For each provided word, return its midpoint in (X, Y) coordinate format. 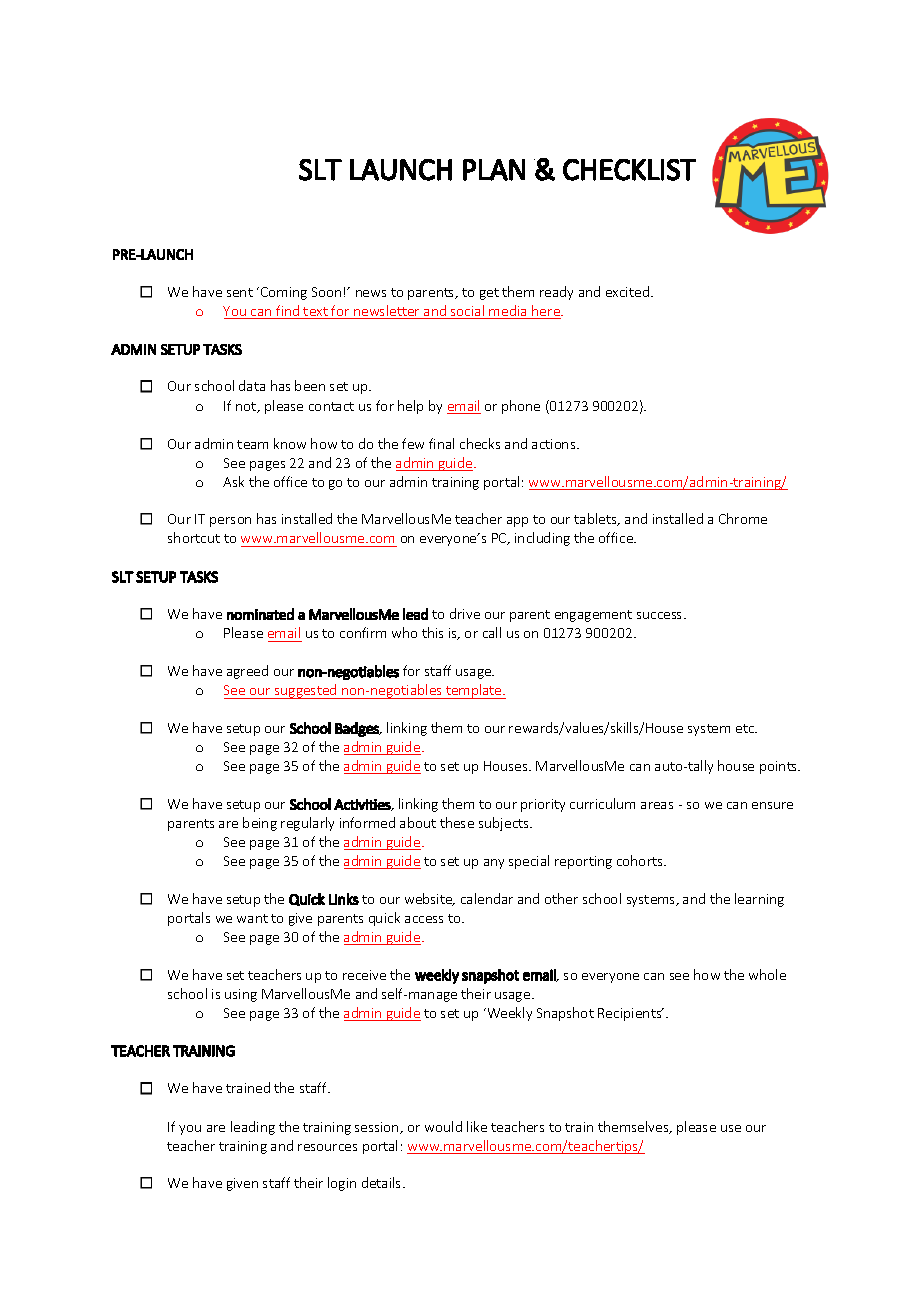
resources (327, 1147)
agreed (247, 672)
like (477, 1126)
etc (746, 728)
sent (240, 292)
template (474, 691)
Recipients (631, 1014)
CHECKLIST (629, 170)
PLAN (494, 170)
